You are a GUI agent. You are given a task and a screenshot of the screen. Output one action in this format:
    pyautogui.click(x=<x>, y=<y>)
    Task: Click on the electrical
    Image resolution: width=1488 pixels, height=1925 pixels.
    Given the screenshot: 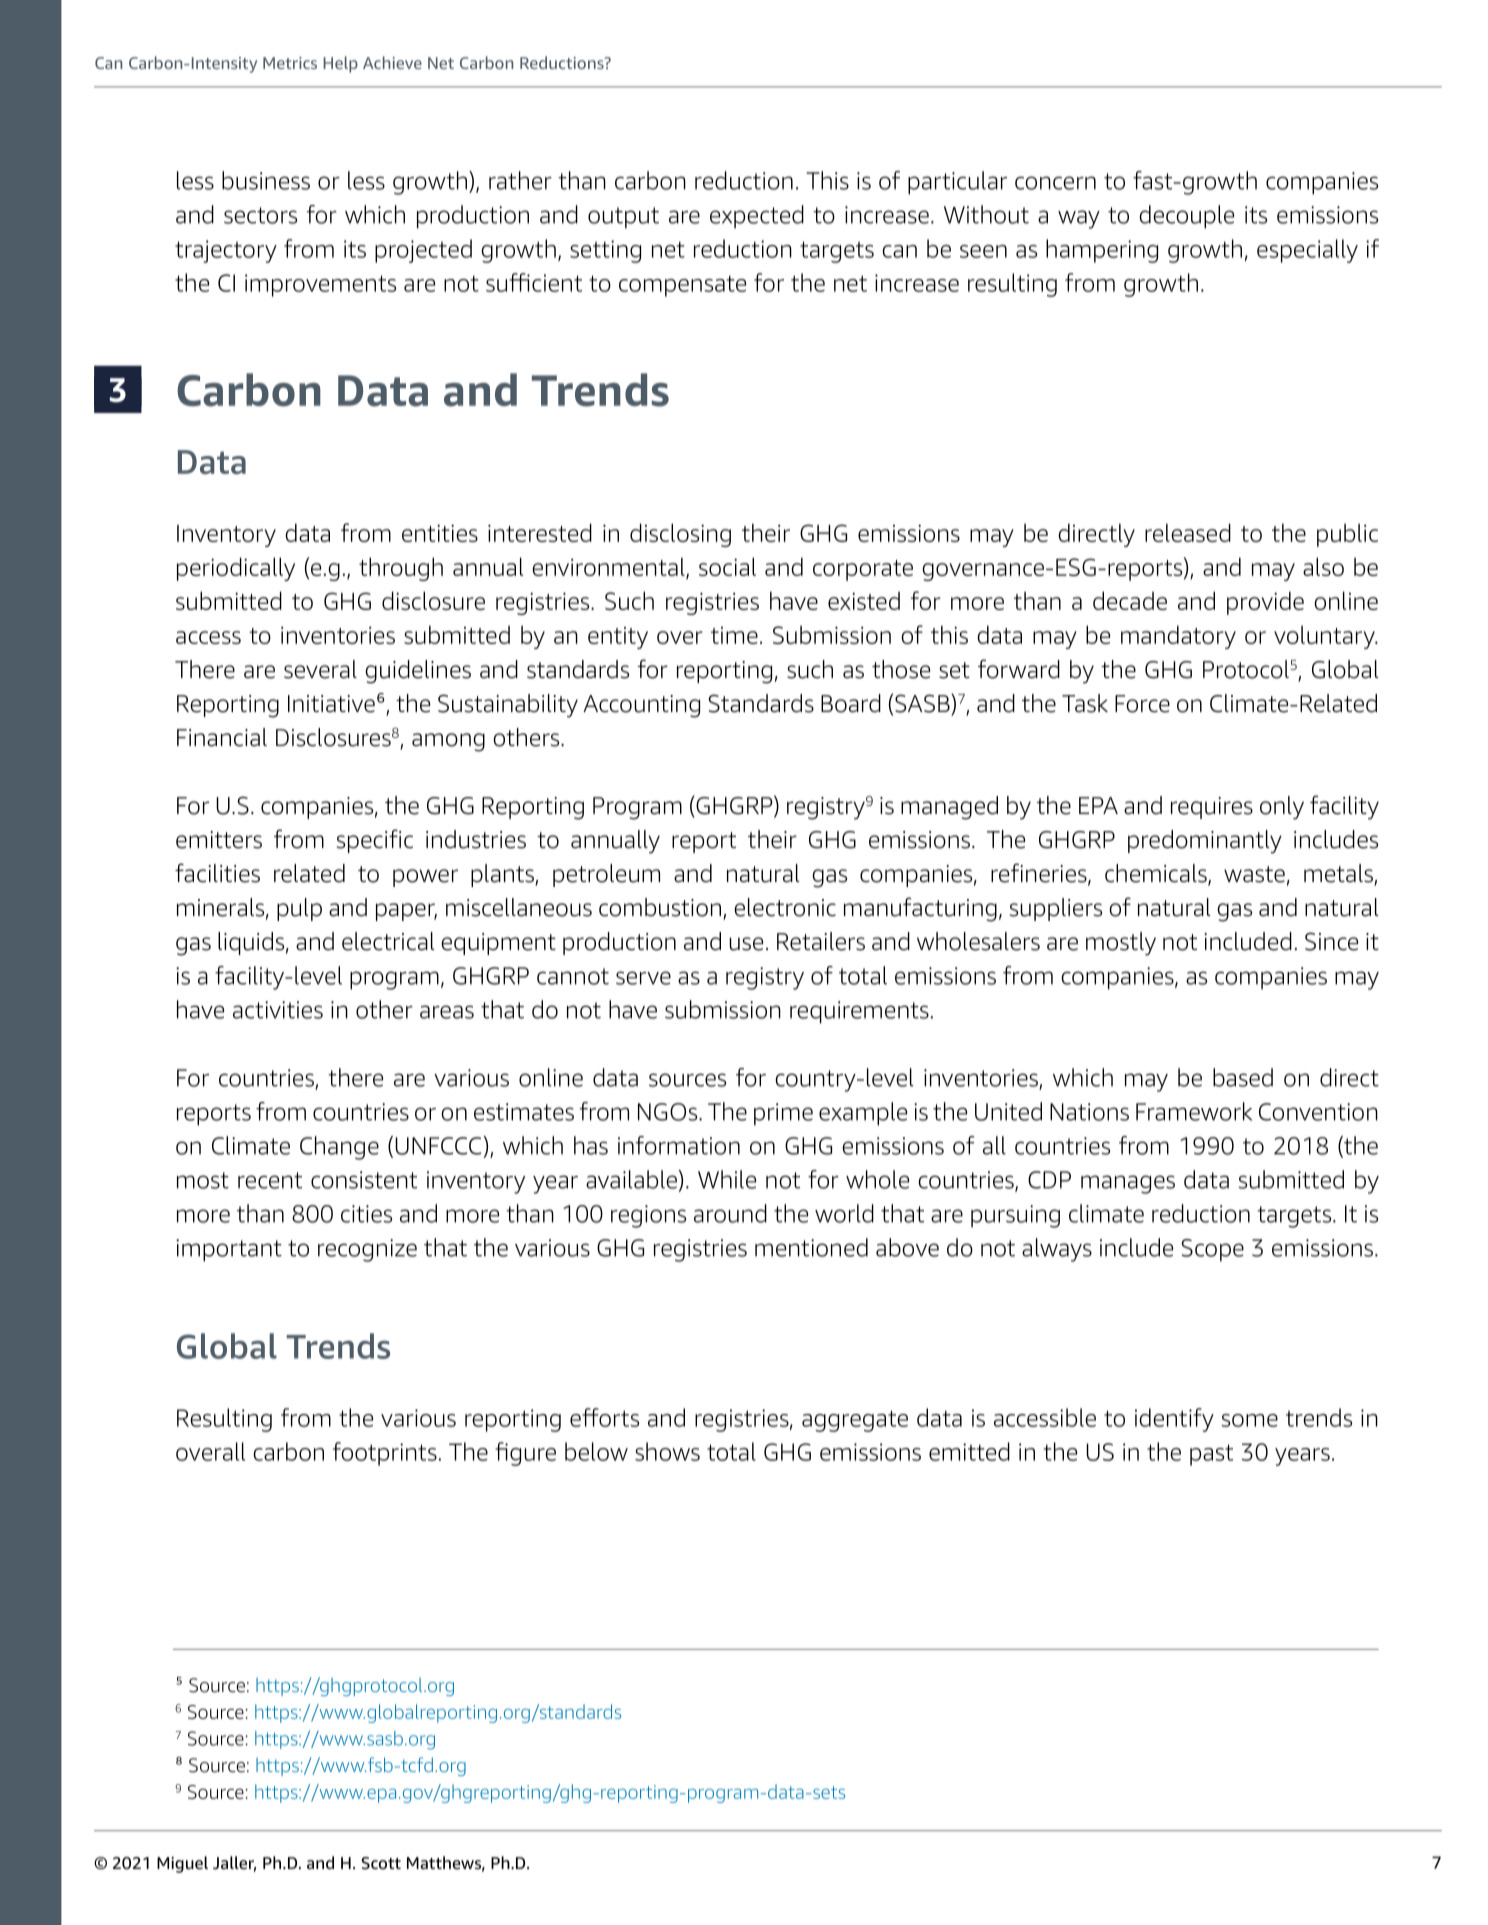 What is the action you would take?
    pyautogui.click(x=388, y=941)
